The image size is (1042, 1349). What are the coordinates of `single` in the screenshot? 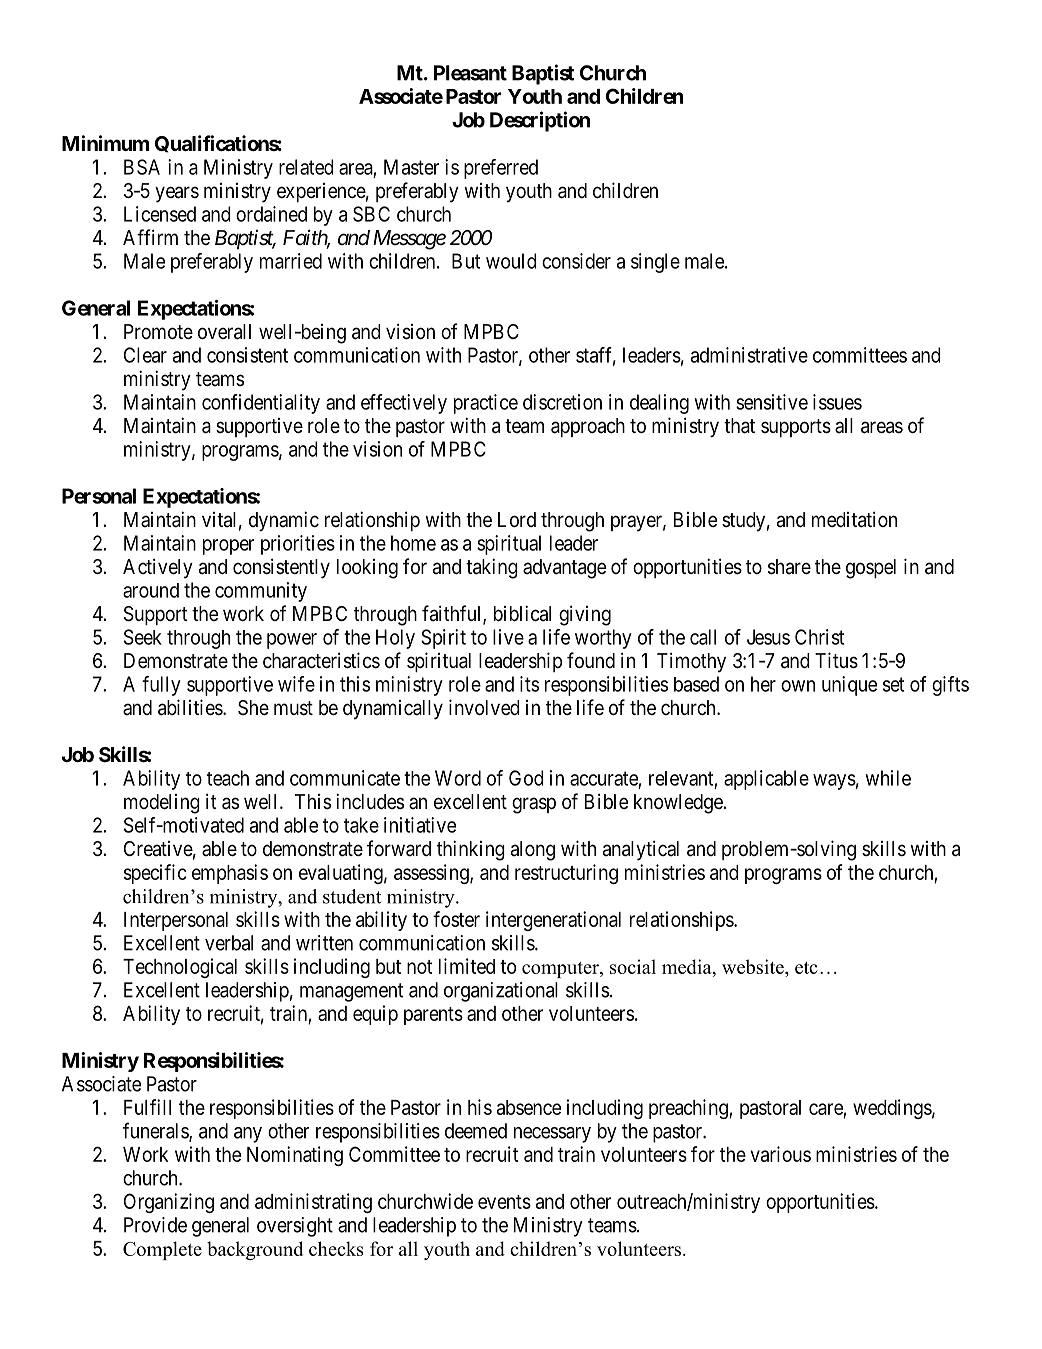 It's located at (655, 263).
